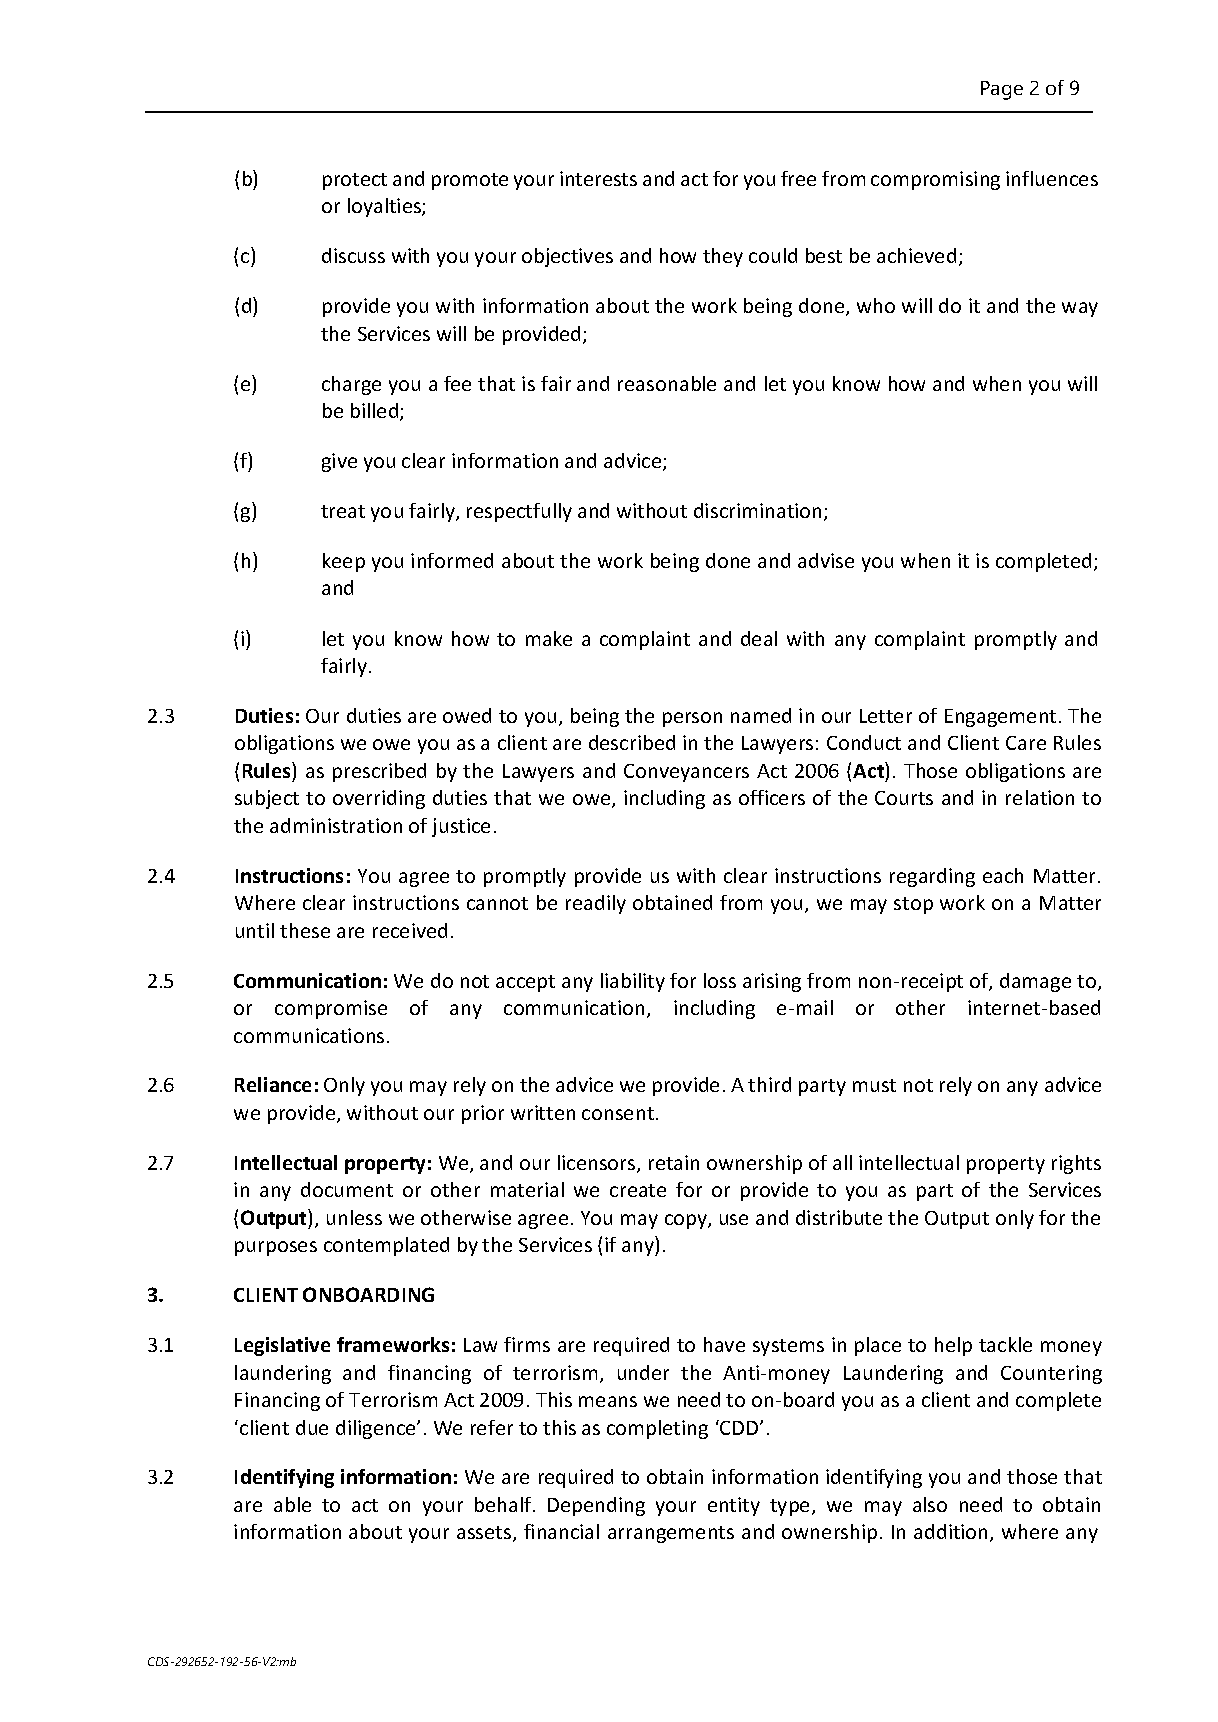  Describe the element at coordinates (798, 178) in the page. I see `free` at that location.
